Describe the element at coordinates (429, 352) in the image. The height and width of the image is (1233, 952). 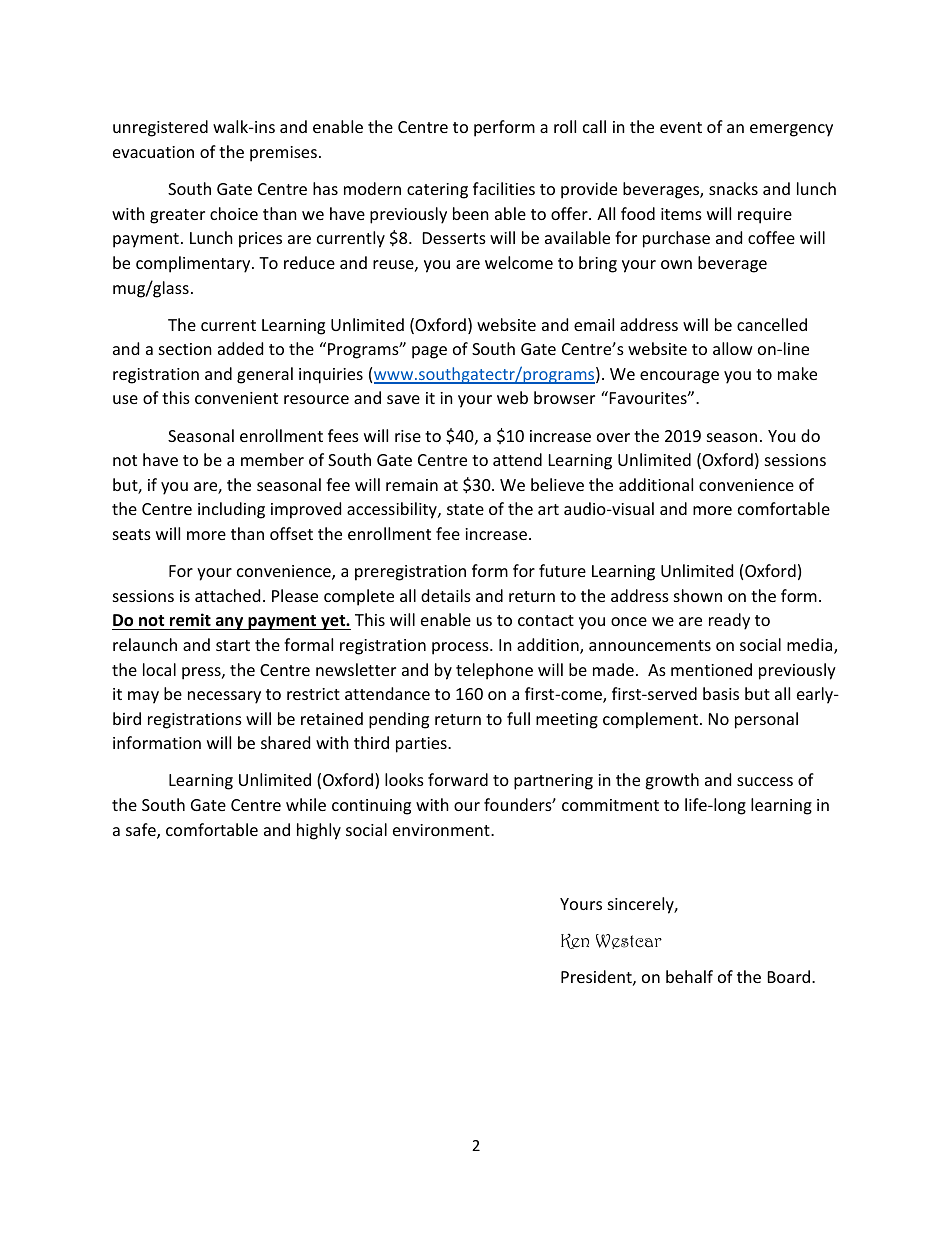
I see `page` at that location.
